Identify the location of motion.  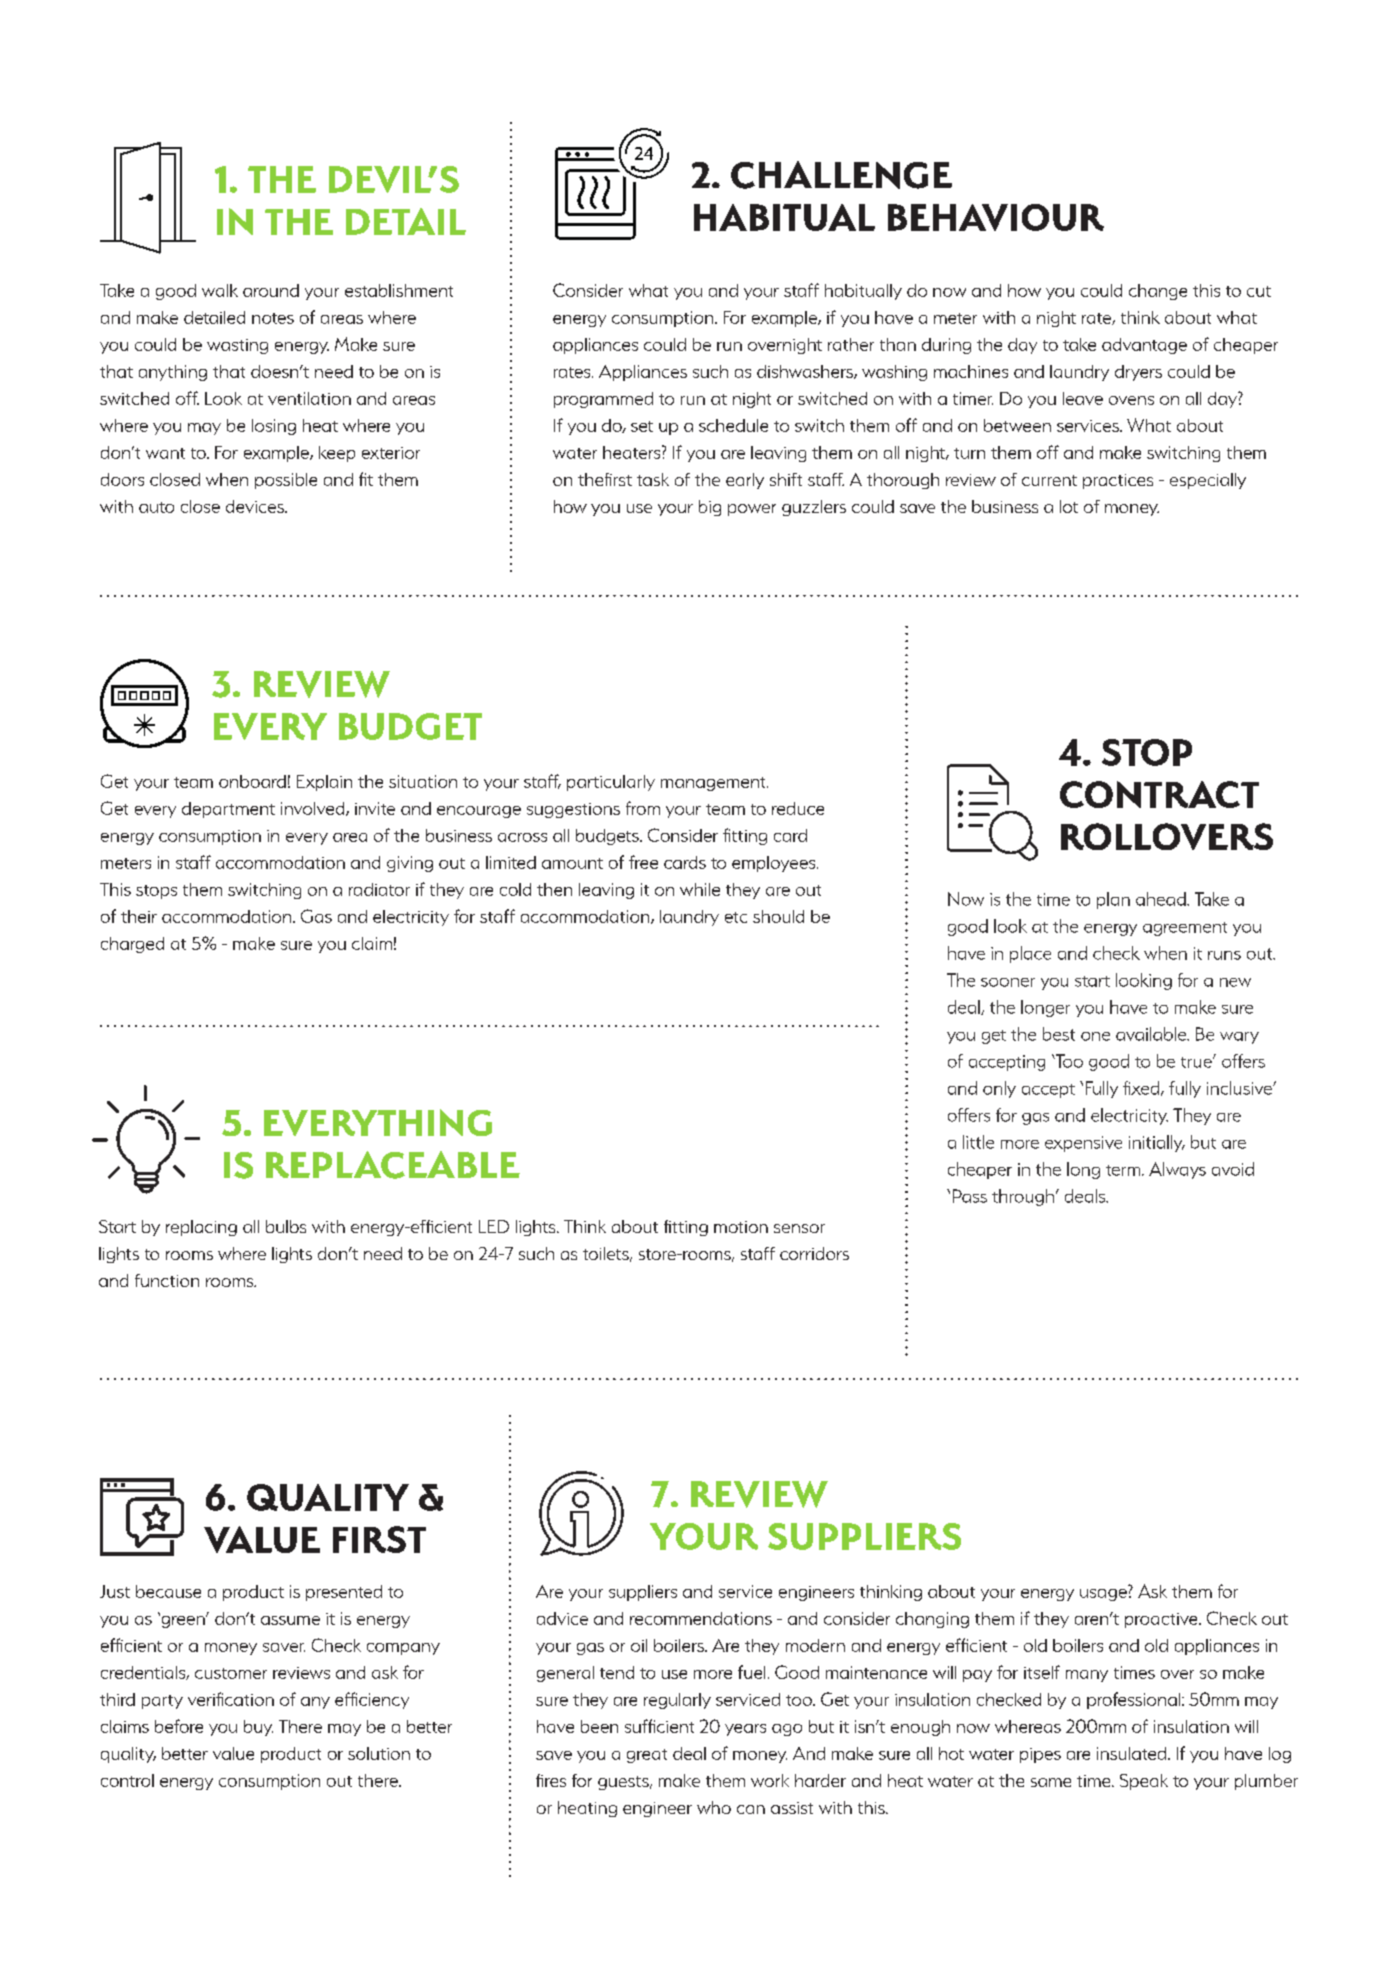
(741, 1227).
